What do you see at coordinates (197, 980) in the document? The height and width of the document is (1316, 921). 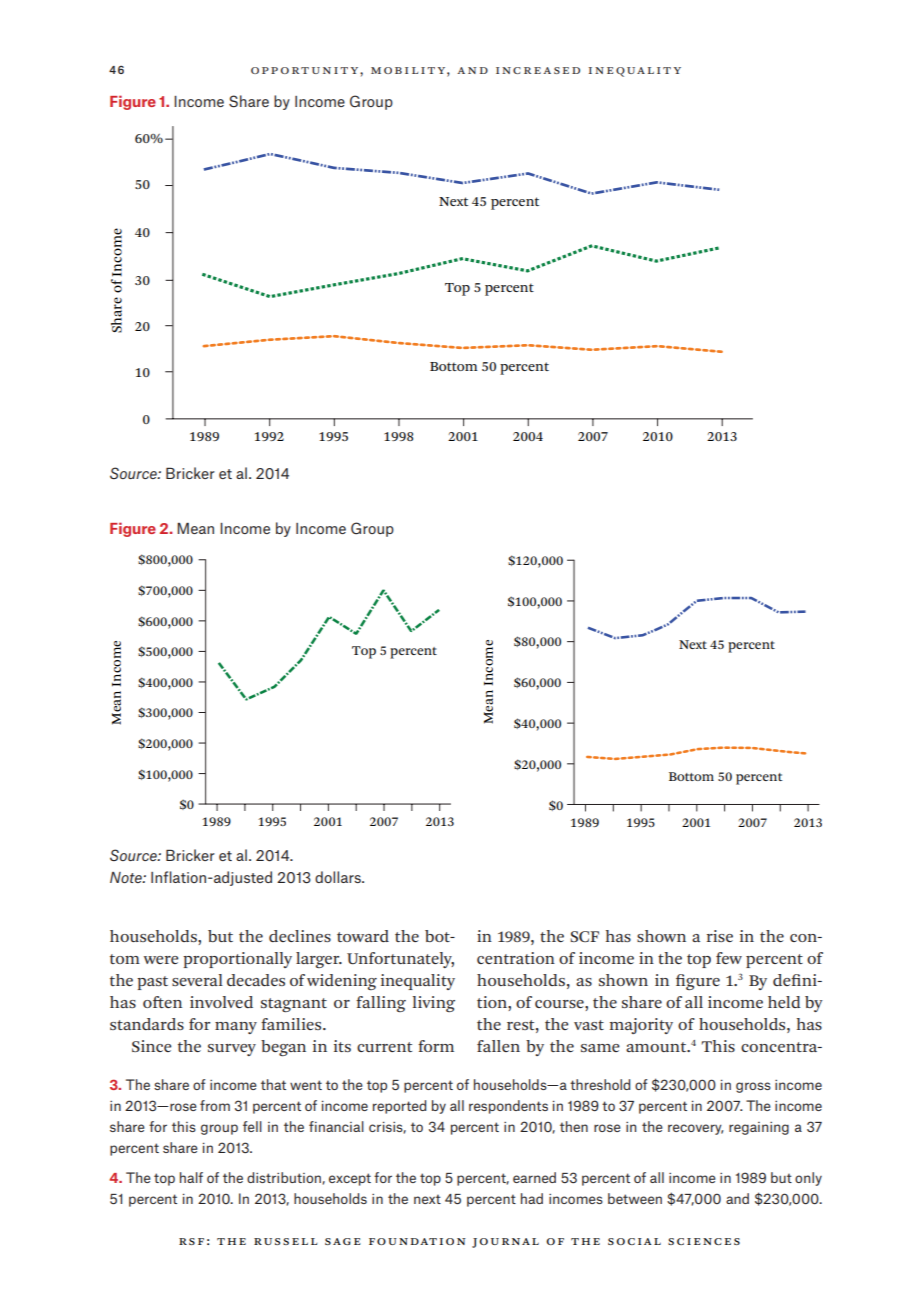 I see `several` at bounding box center [197, 980].
